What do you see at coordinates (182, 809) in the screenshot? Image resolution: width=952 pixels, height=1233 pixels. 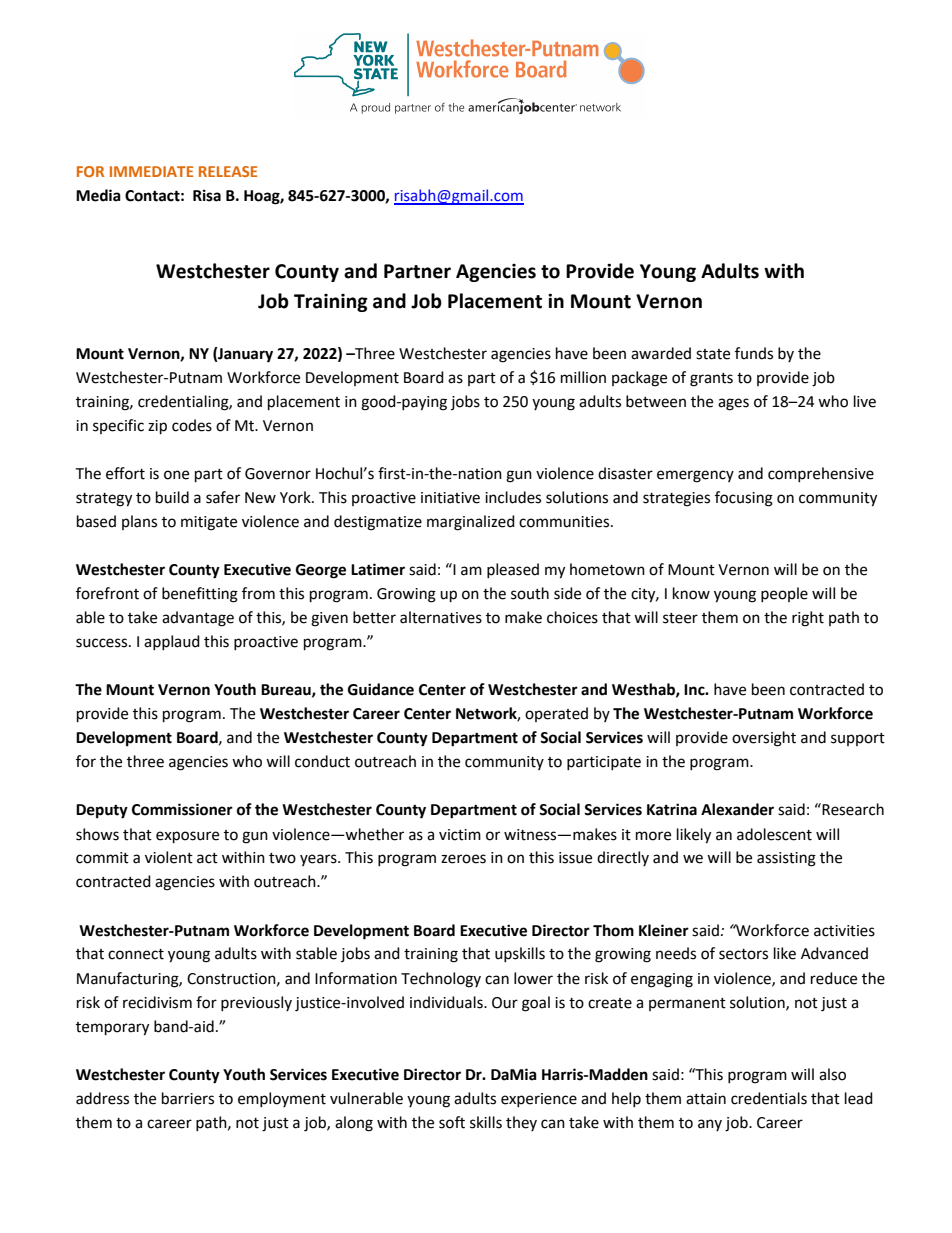 I see `Commissioner` at bounding box center [182, 809].
